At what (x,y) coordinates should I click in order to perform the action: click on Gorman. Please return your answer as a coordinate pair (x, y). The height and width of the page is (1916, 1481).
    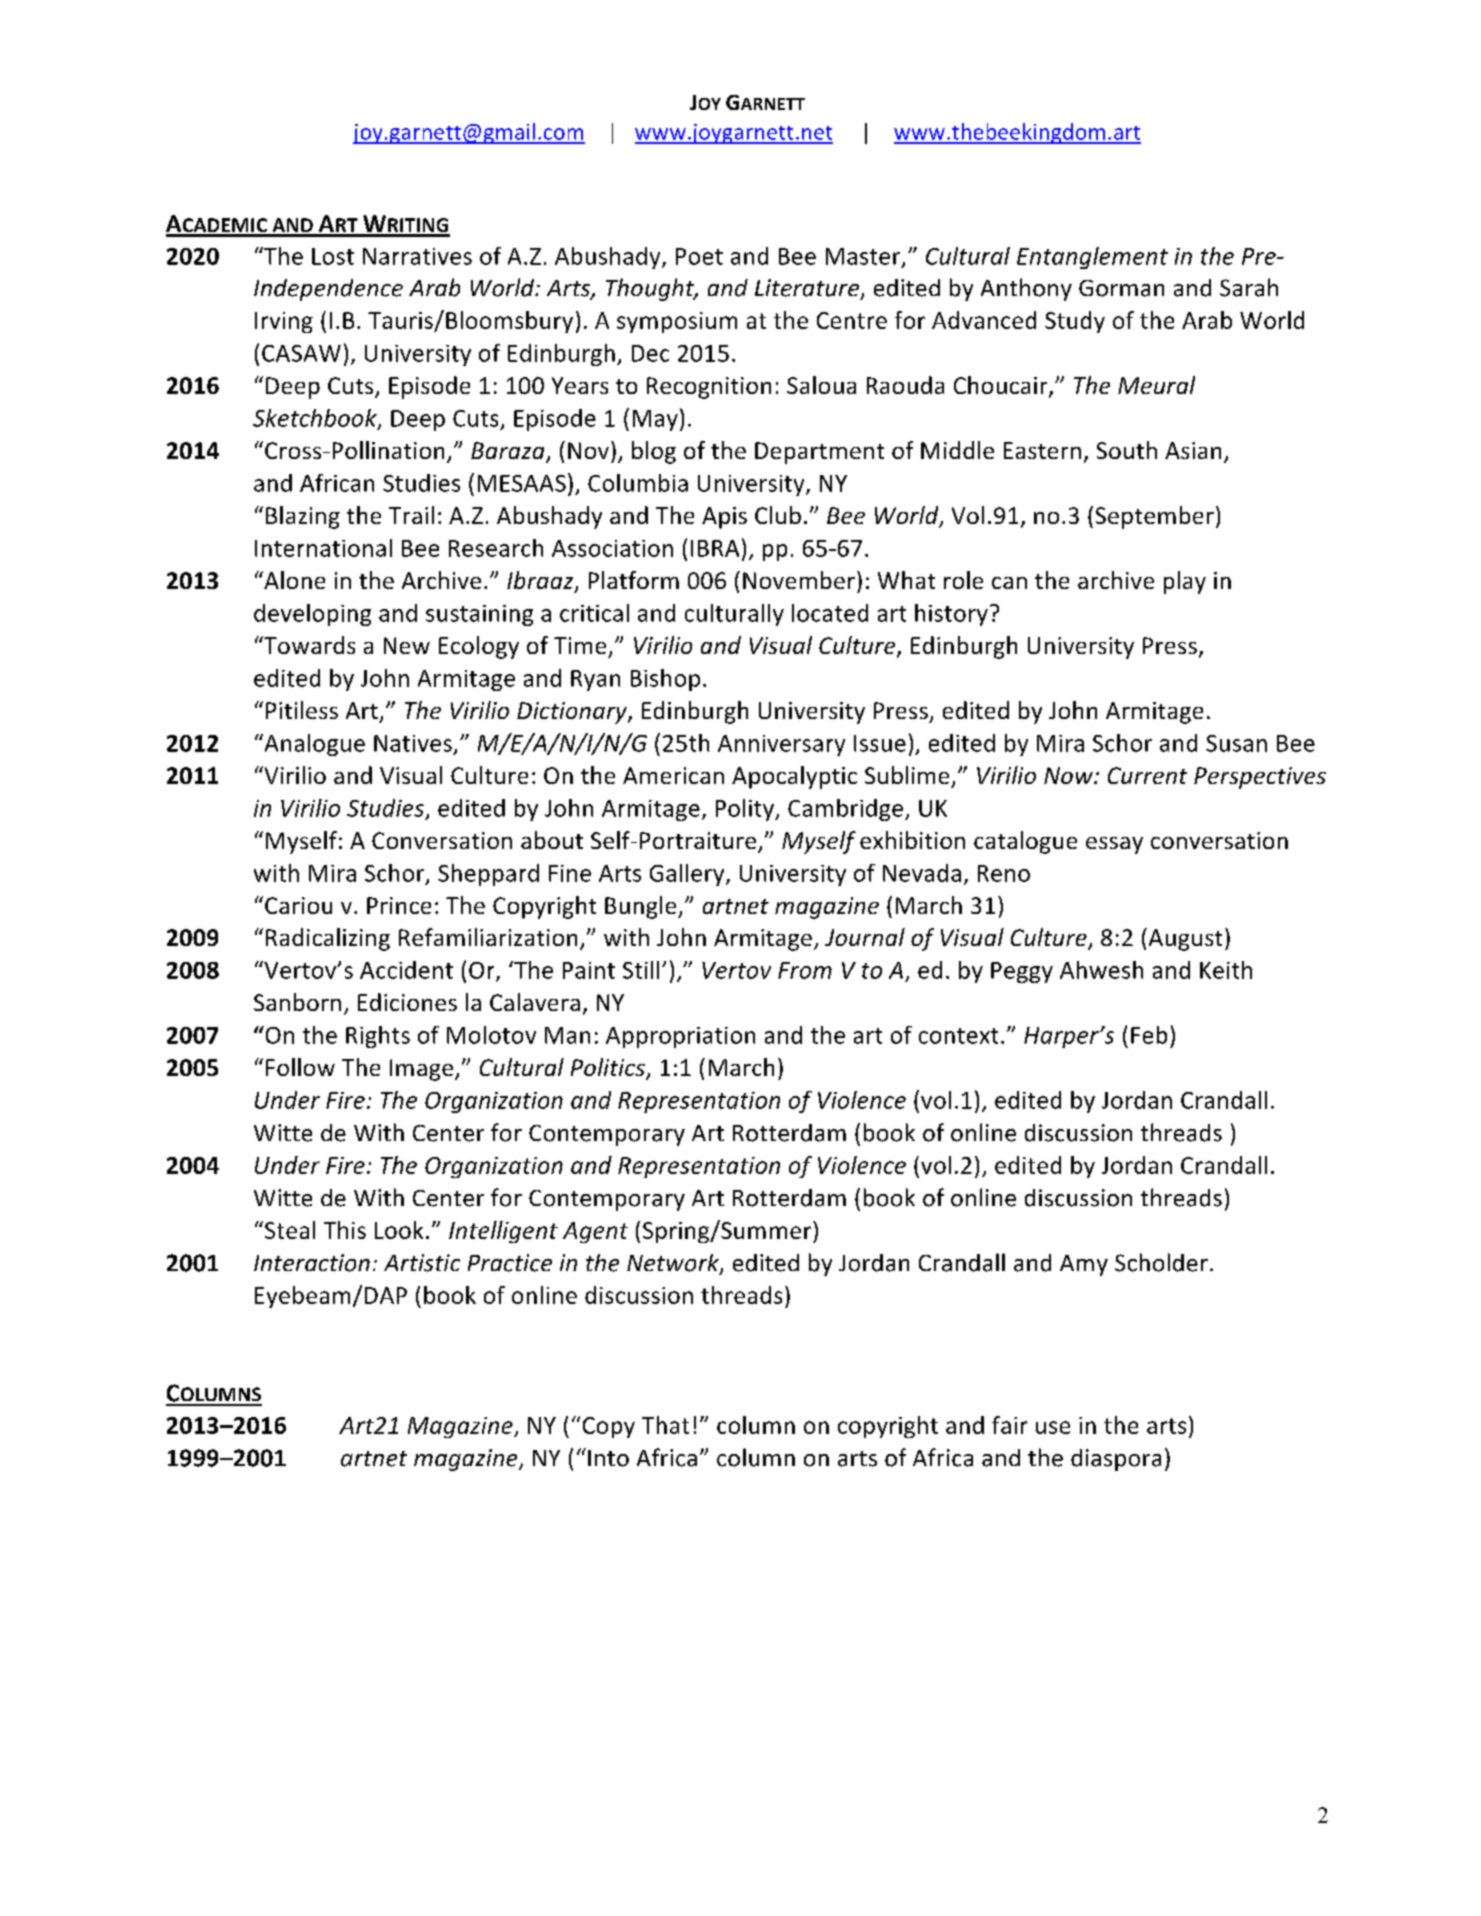
    Looking at the image, I should click on (1121, 288).
